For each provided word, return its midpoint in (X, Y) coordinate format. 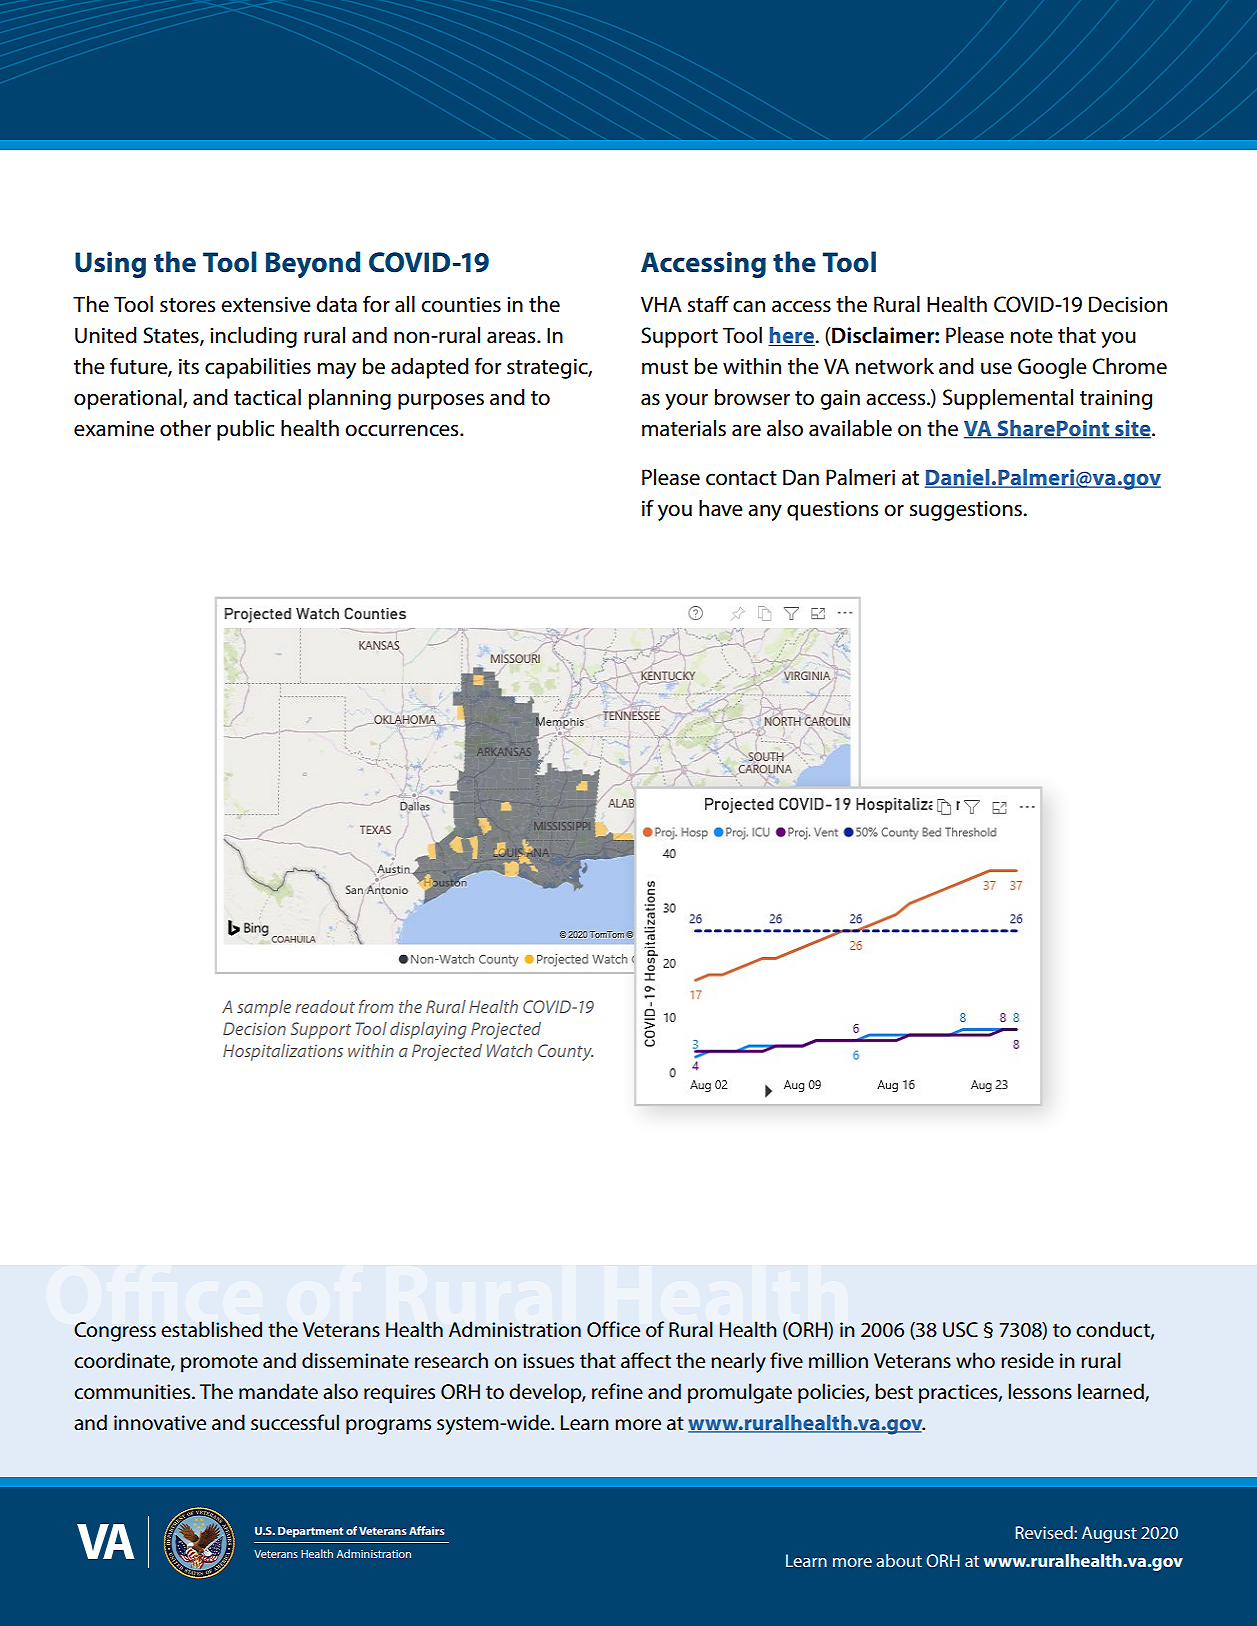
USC (960, 1330)
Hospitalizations (283, 1052)
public (245, 430)
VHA (661, 304)
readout (325, 1006)
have (721, 508)
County (565, 1052)
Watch (509, 1050)
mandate (278, 1391)
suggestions (967, 511)
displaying (428, 1030)
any (765, 513)
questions (832, 511)
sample (264, 1008)
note (1032, 336)
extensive (266, 305)
